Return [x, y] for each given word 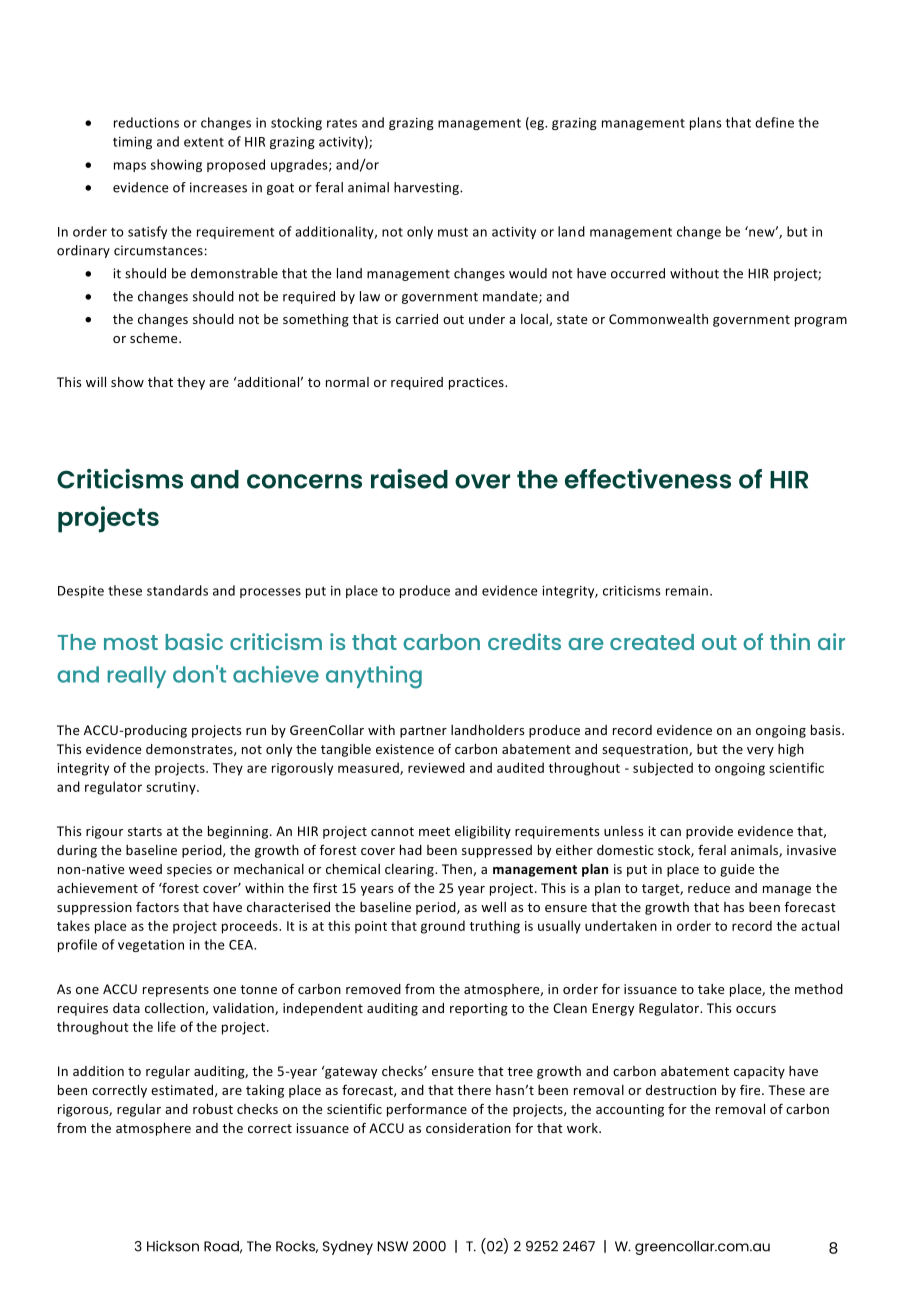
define [774, 122]
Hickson [173, 1246]
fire [751, 1089]
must [453, 232]
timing [132, 143]
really [136, 677]
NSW [393, 1246]
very [760, 752]
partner [423, 732]
